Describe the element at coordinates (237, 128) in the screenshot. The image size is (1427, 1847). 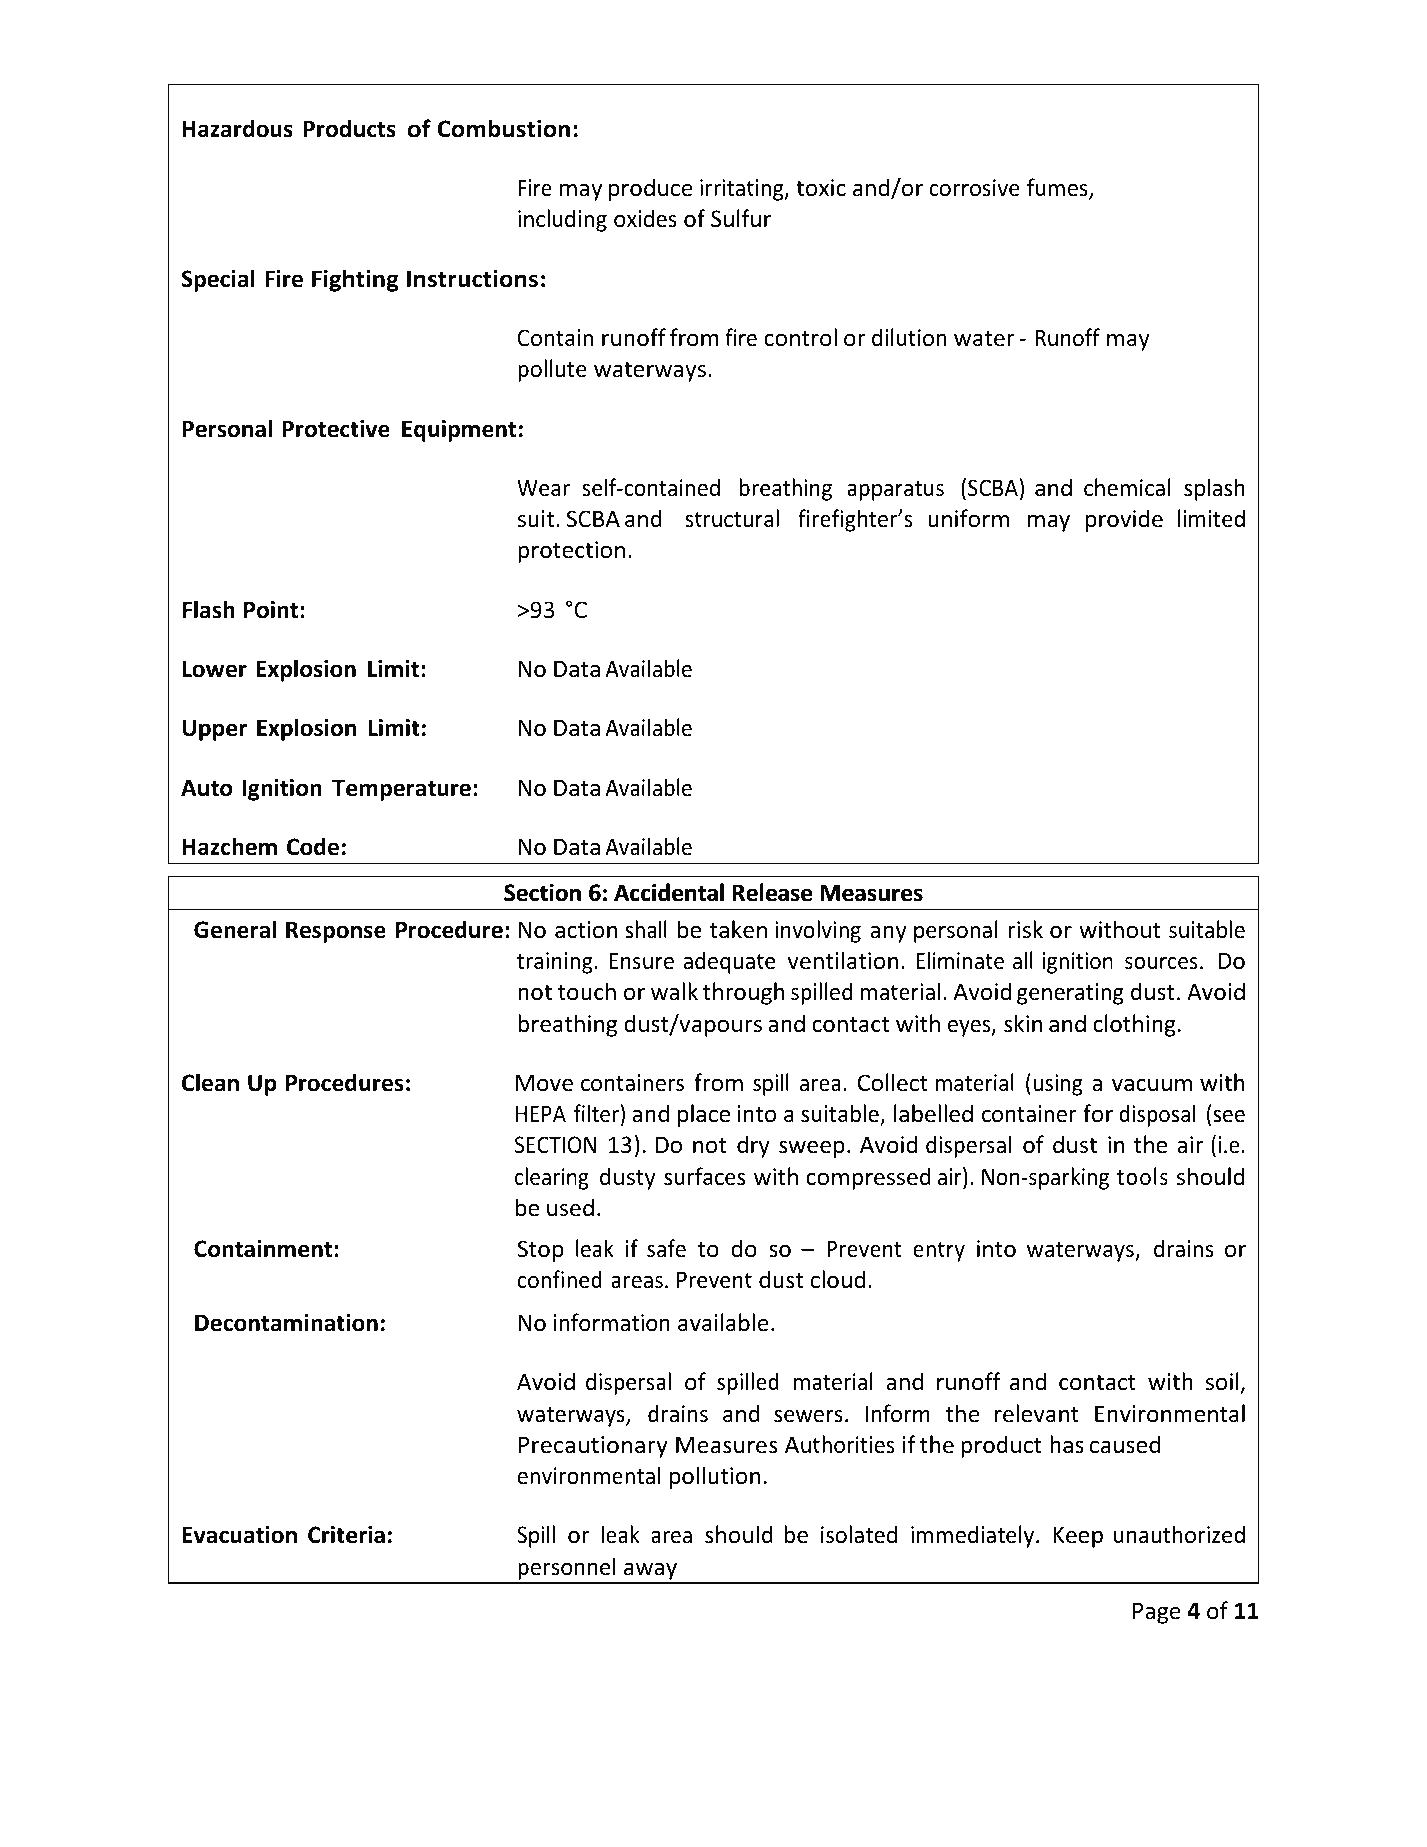
I see `Hazardous` at that location.
